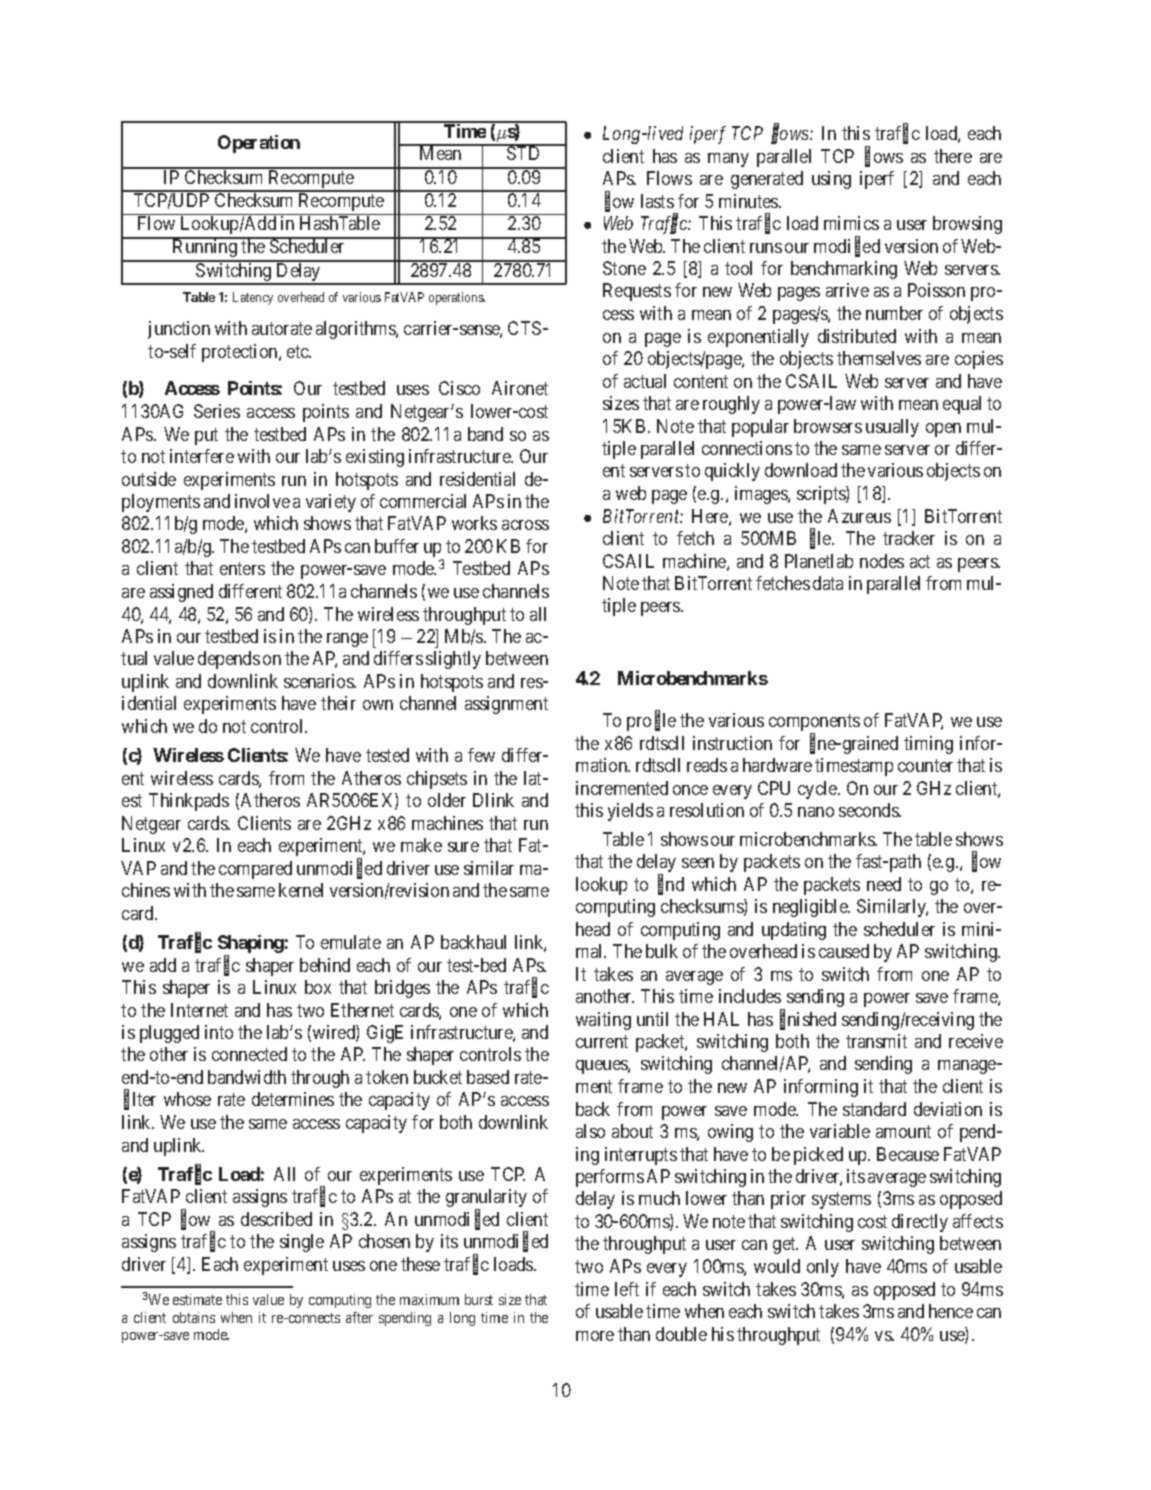 The width and height of the screenshot is (1151, 1490). I want to click on enters, so click(242, 569).
